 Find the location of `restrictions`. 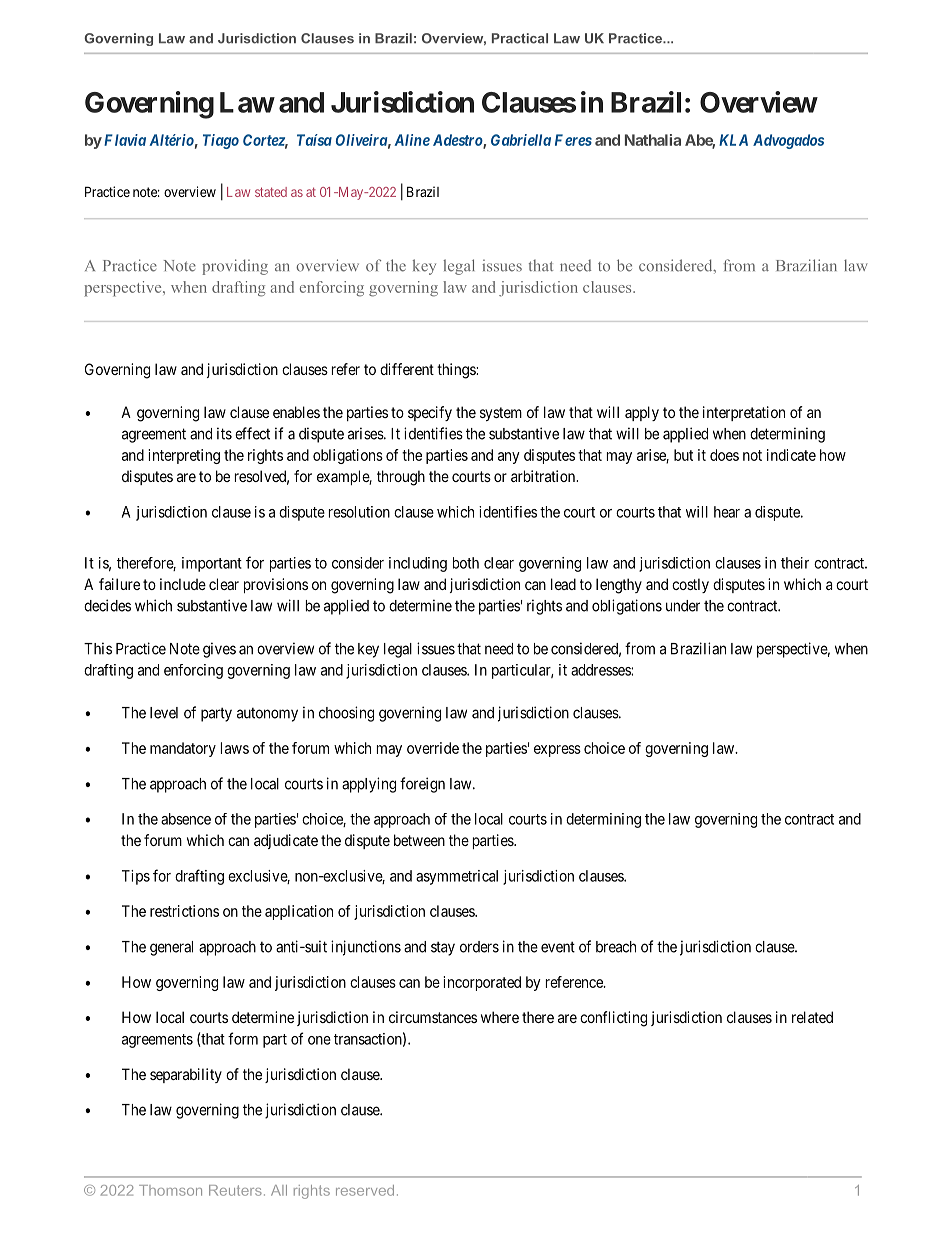

restrictions is located at coordinates (184, 911).
